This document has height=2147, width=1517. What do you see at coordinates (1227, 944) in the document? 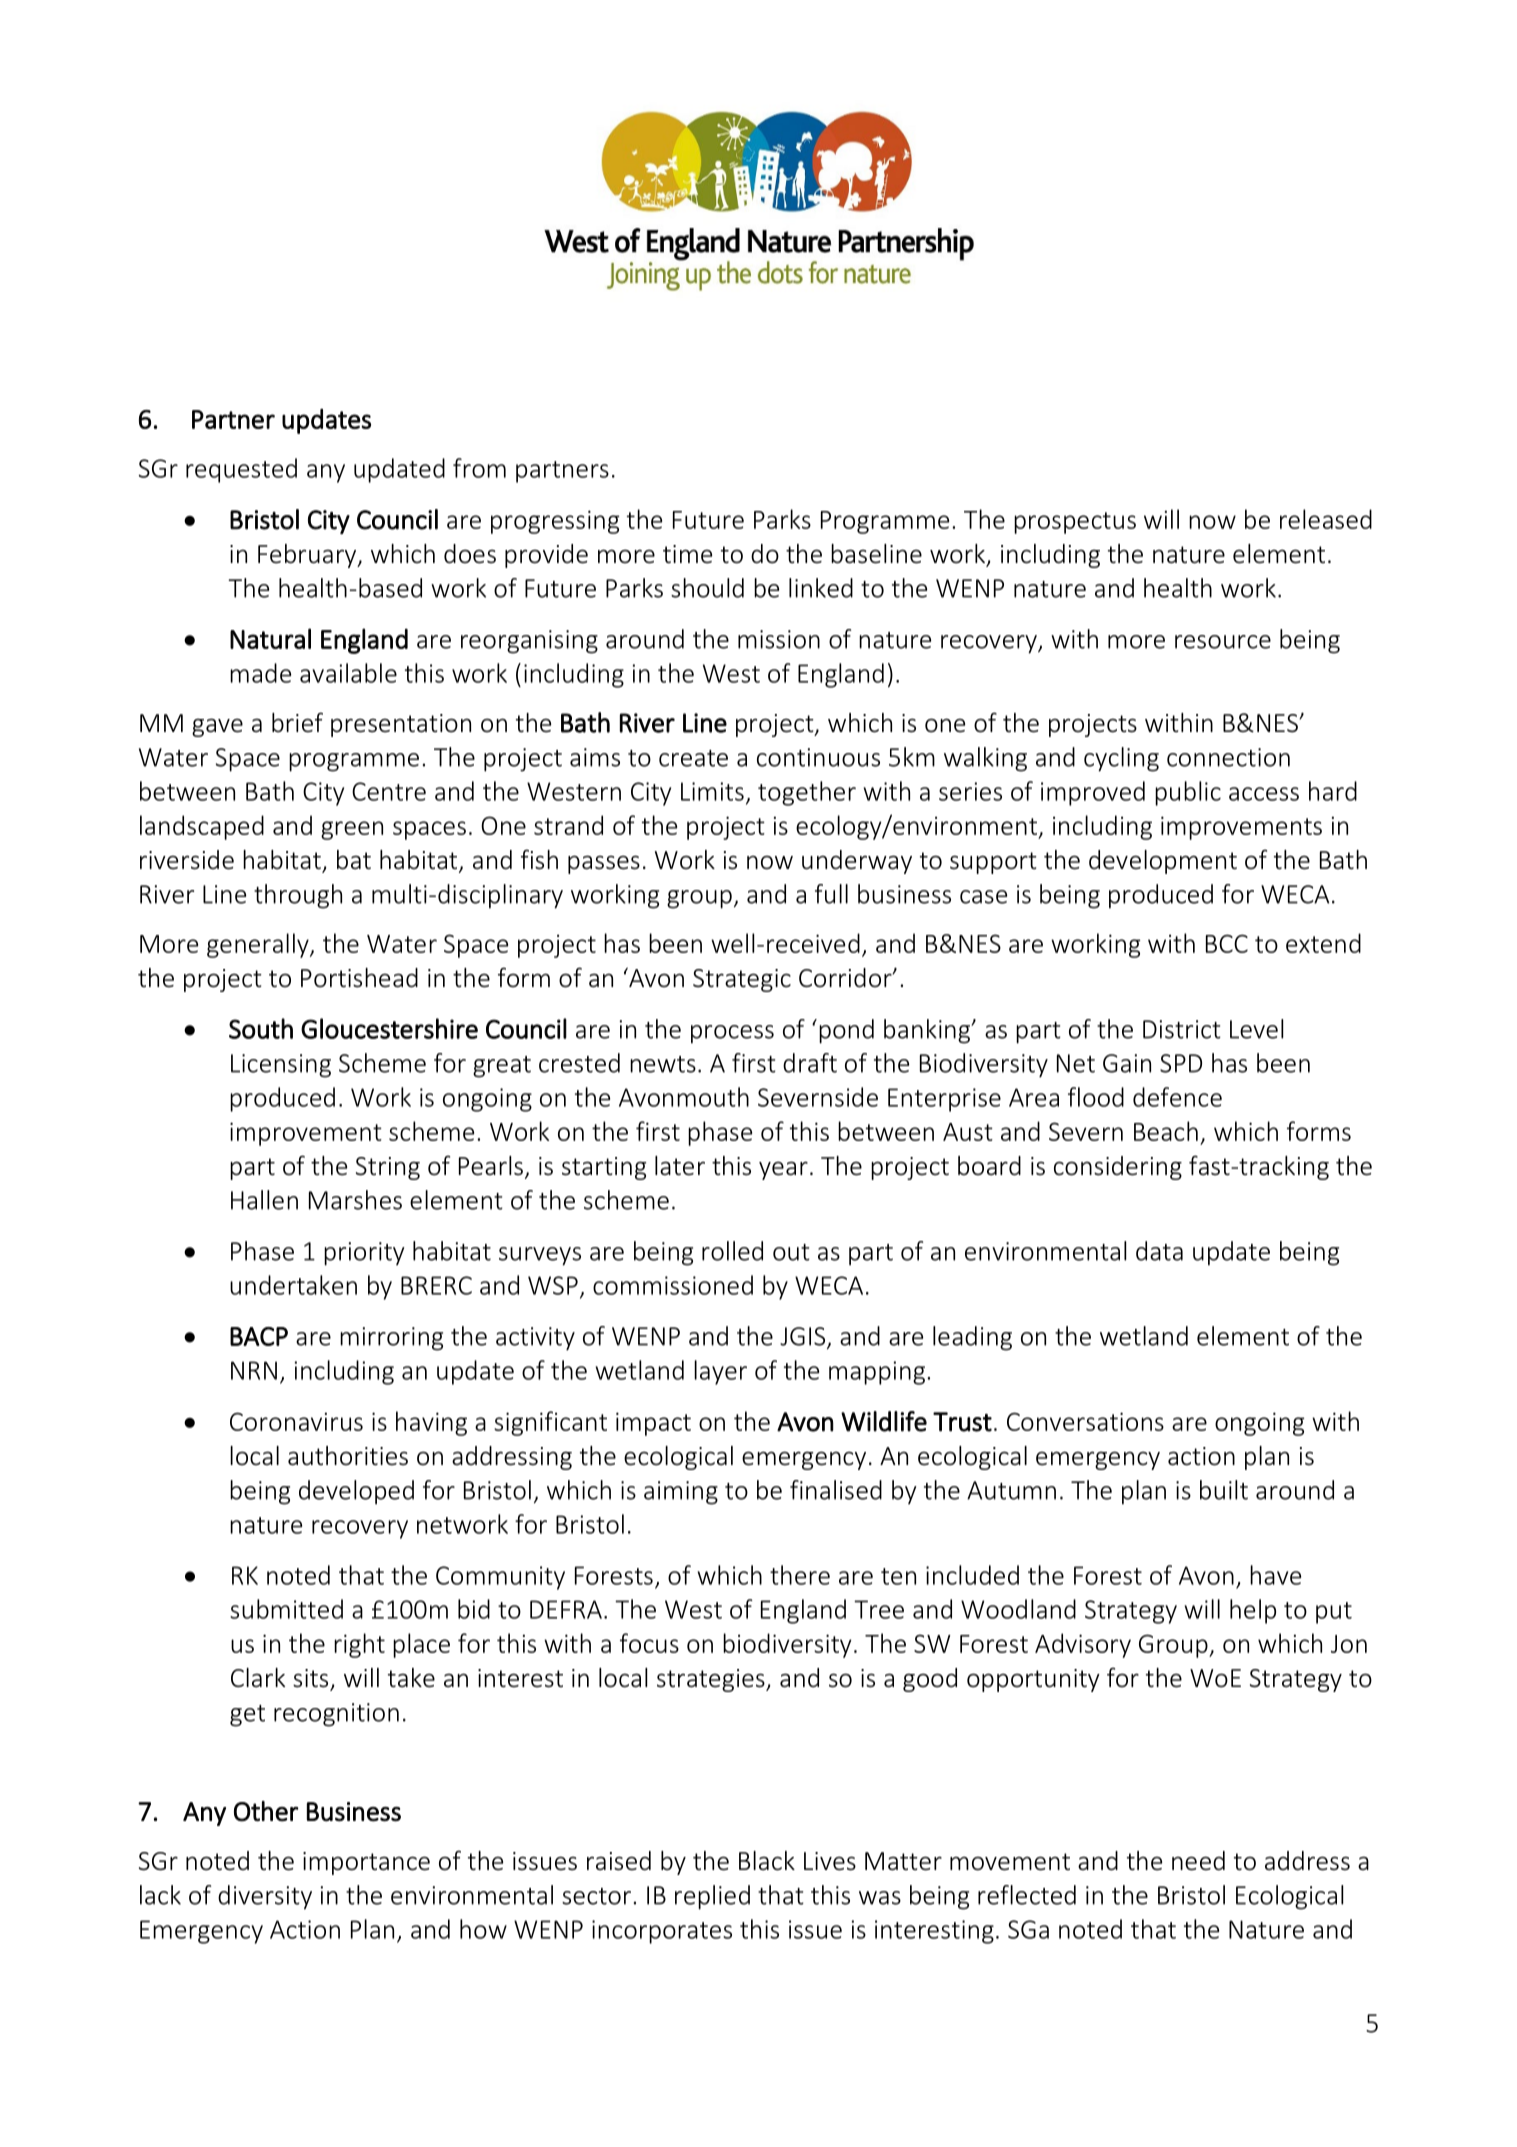
I see `BCC` at bounding box center [1227, 944].
